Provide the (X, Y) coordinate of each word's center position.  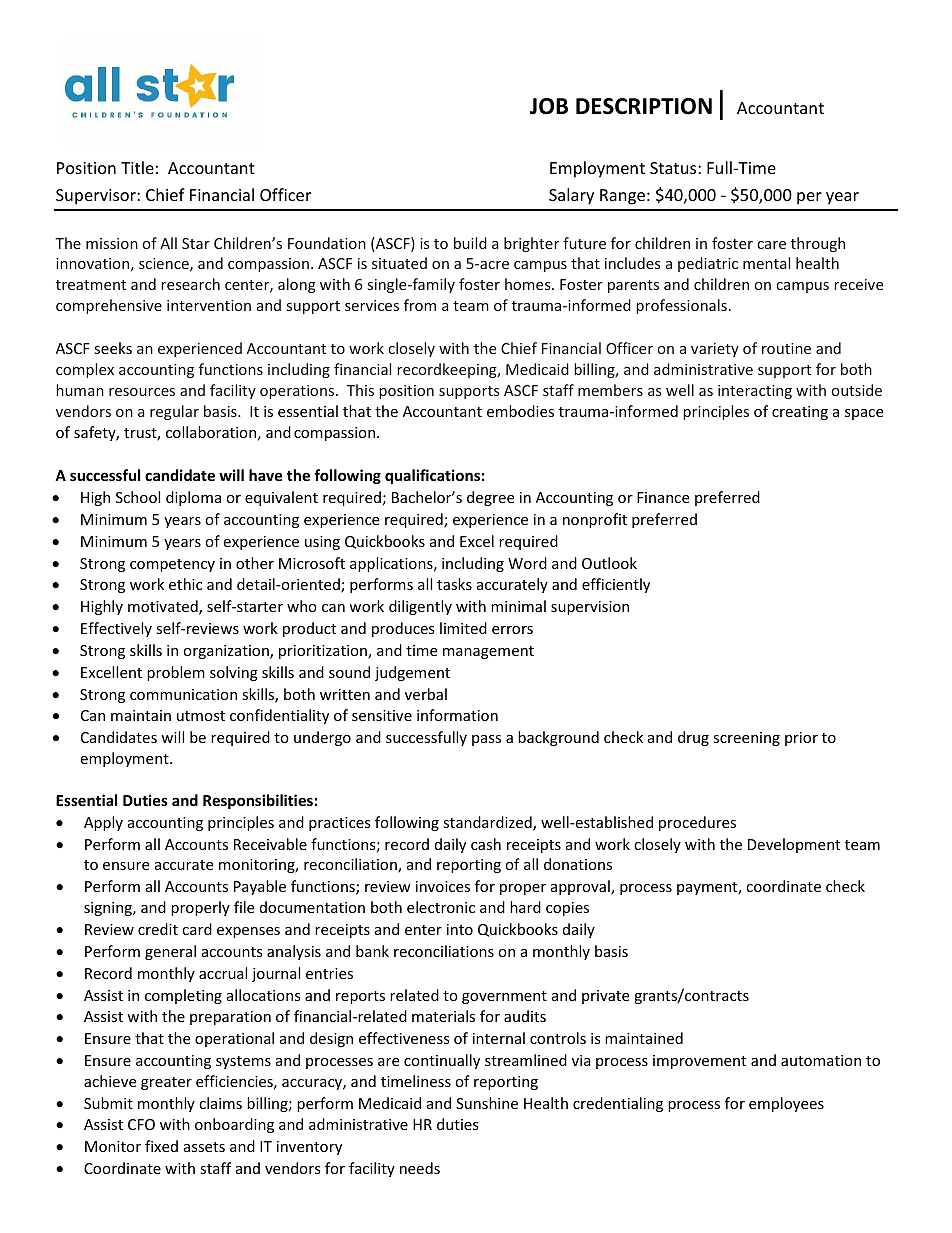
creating (800, 413)
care (772, 245)
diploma (193, 498)
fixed (161, 1146)
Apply (103, 823)
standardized (488, 823)
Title (137, 167)
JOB (549, 106)
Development (794, 845)
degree (490, 498)
